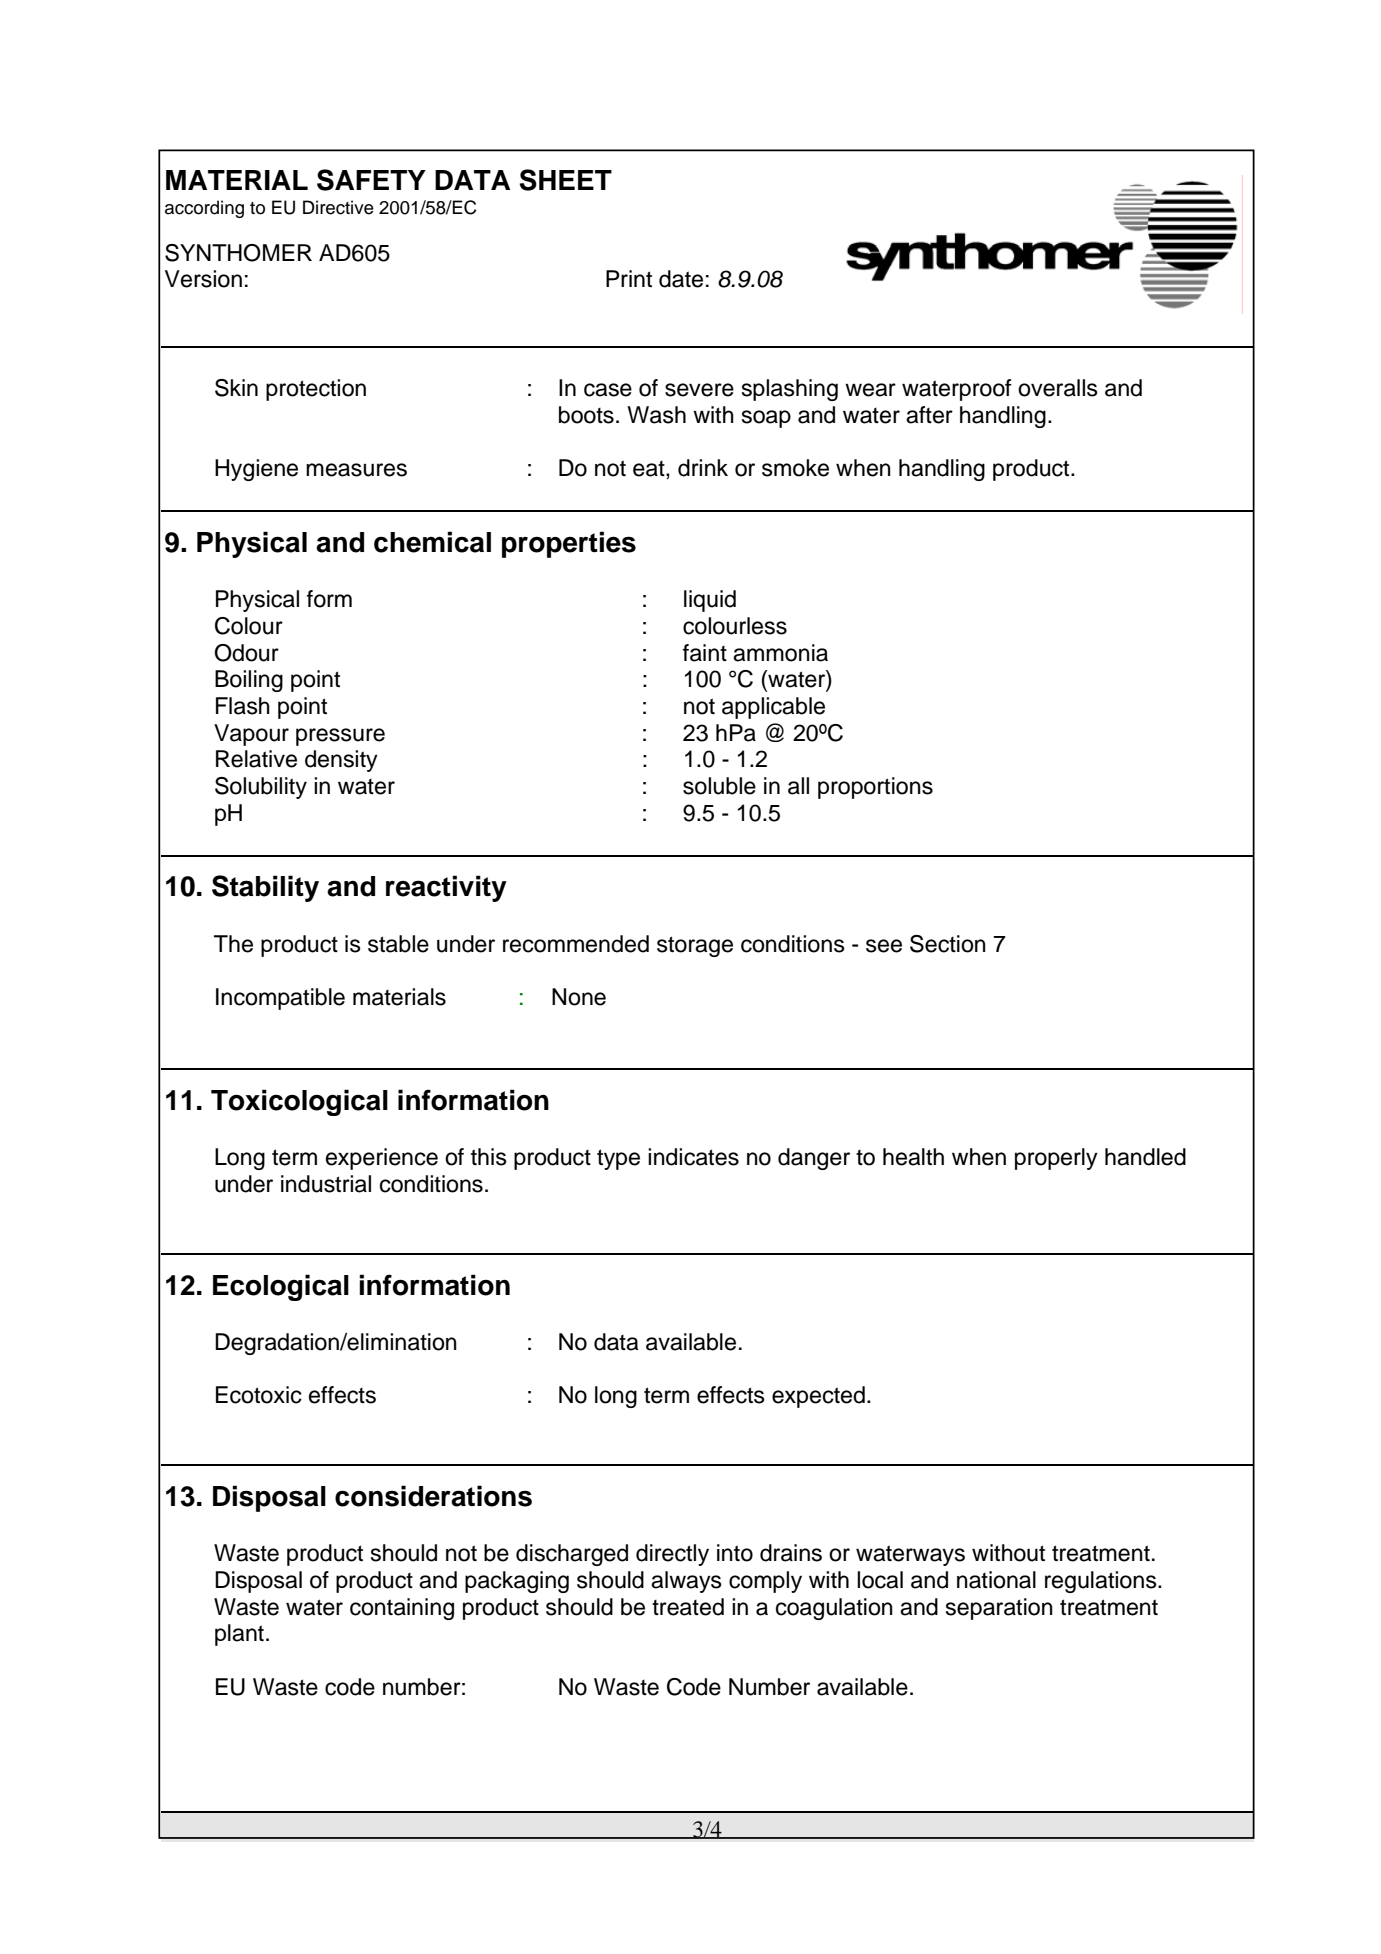 The height and width of the screenshot is (1954, 1381). I want to click on Directive, so click(338, 207).
